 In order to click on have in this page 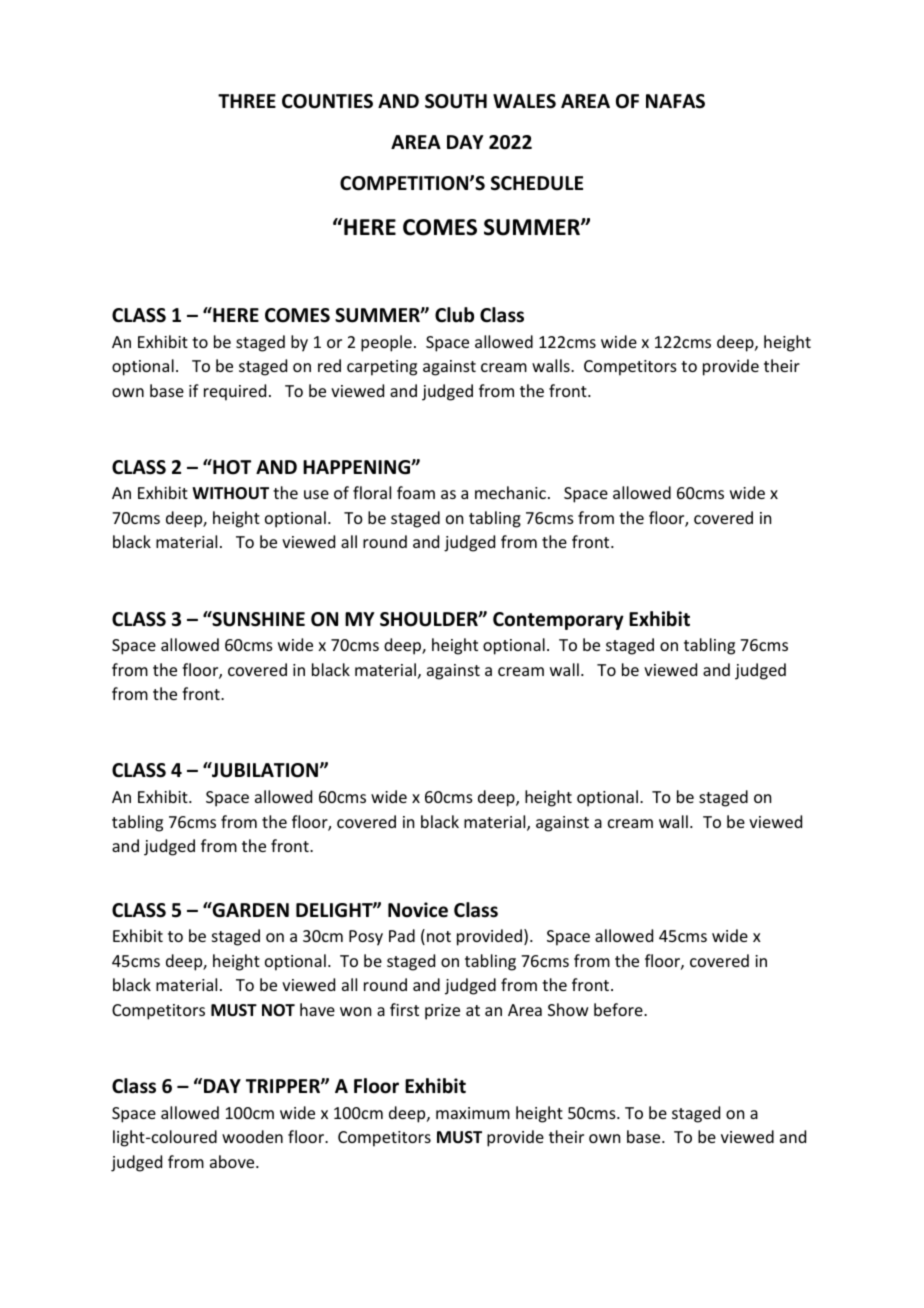, I will do `click(317, 1009)`.
